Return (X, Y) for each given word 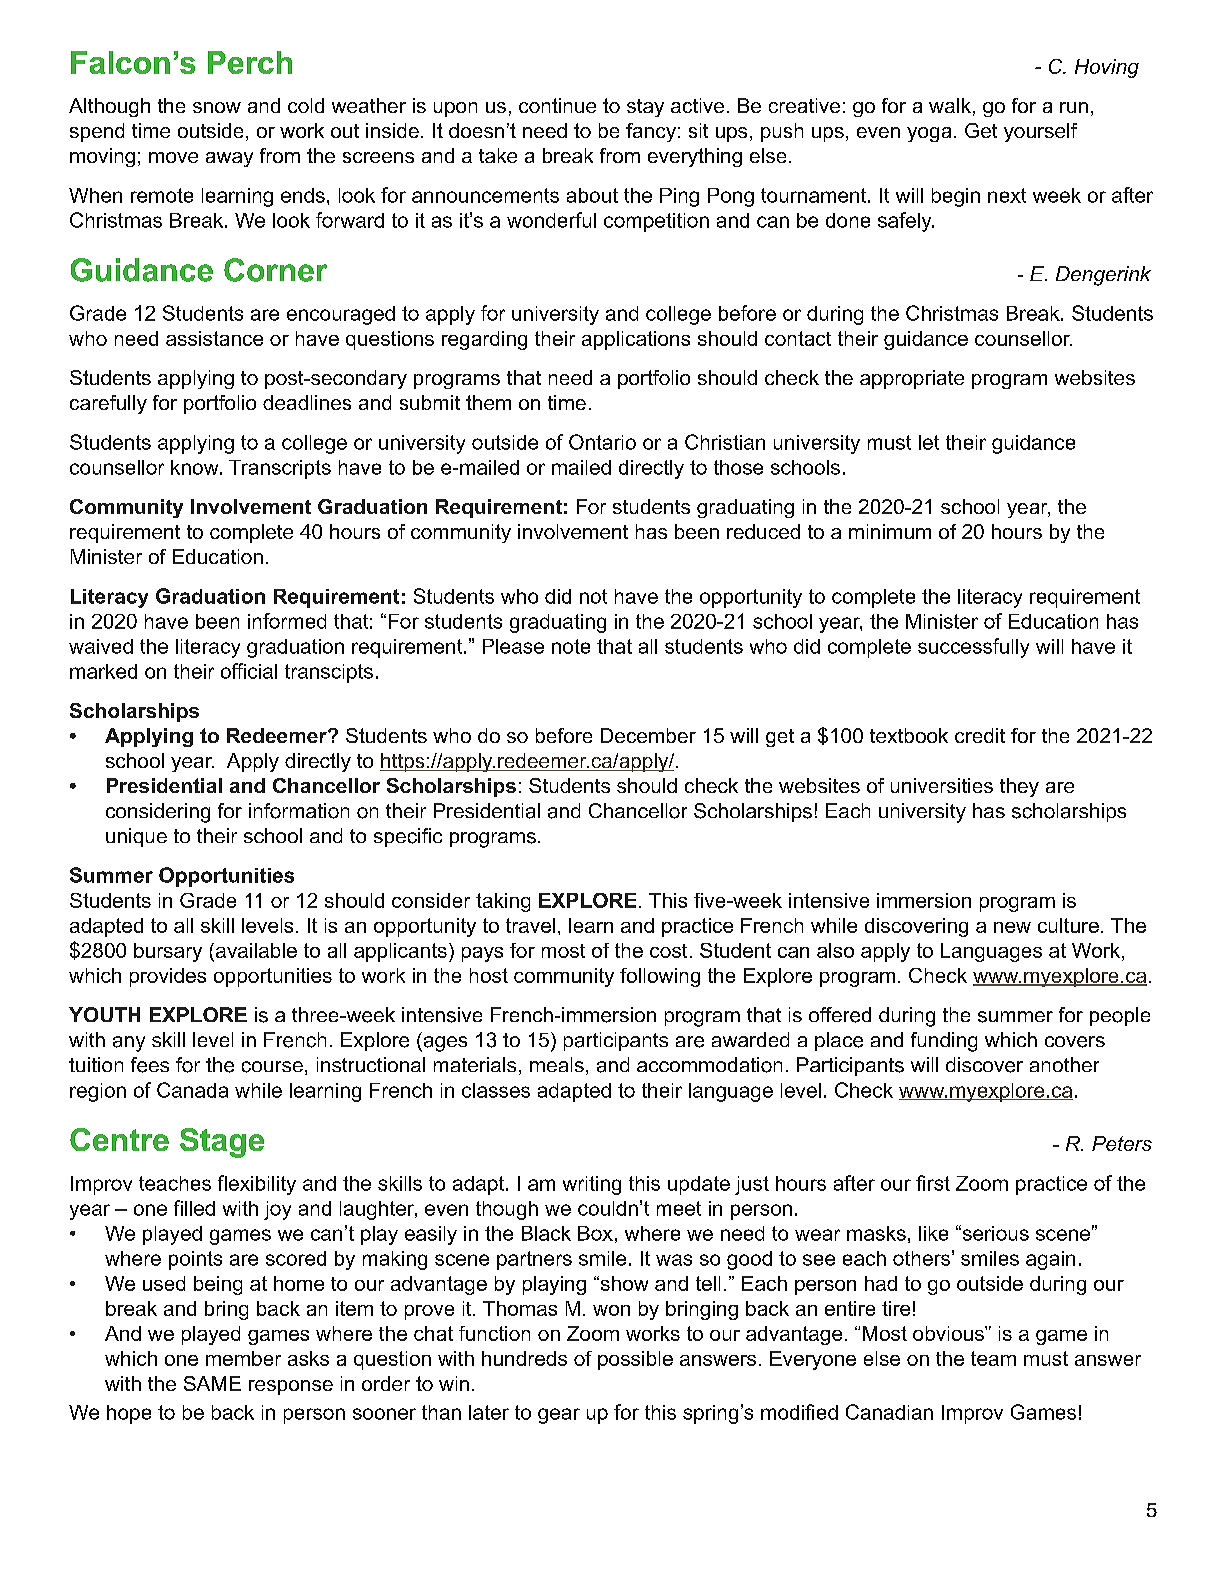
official (249, 671)
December (648, 735)
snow (217, 107)
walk (950, 105)
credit (980, 735)
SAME (212, 1383)
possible (635, 1360)
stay (645, 108)
